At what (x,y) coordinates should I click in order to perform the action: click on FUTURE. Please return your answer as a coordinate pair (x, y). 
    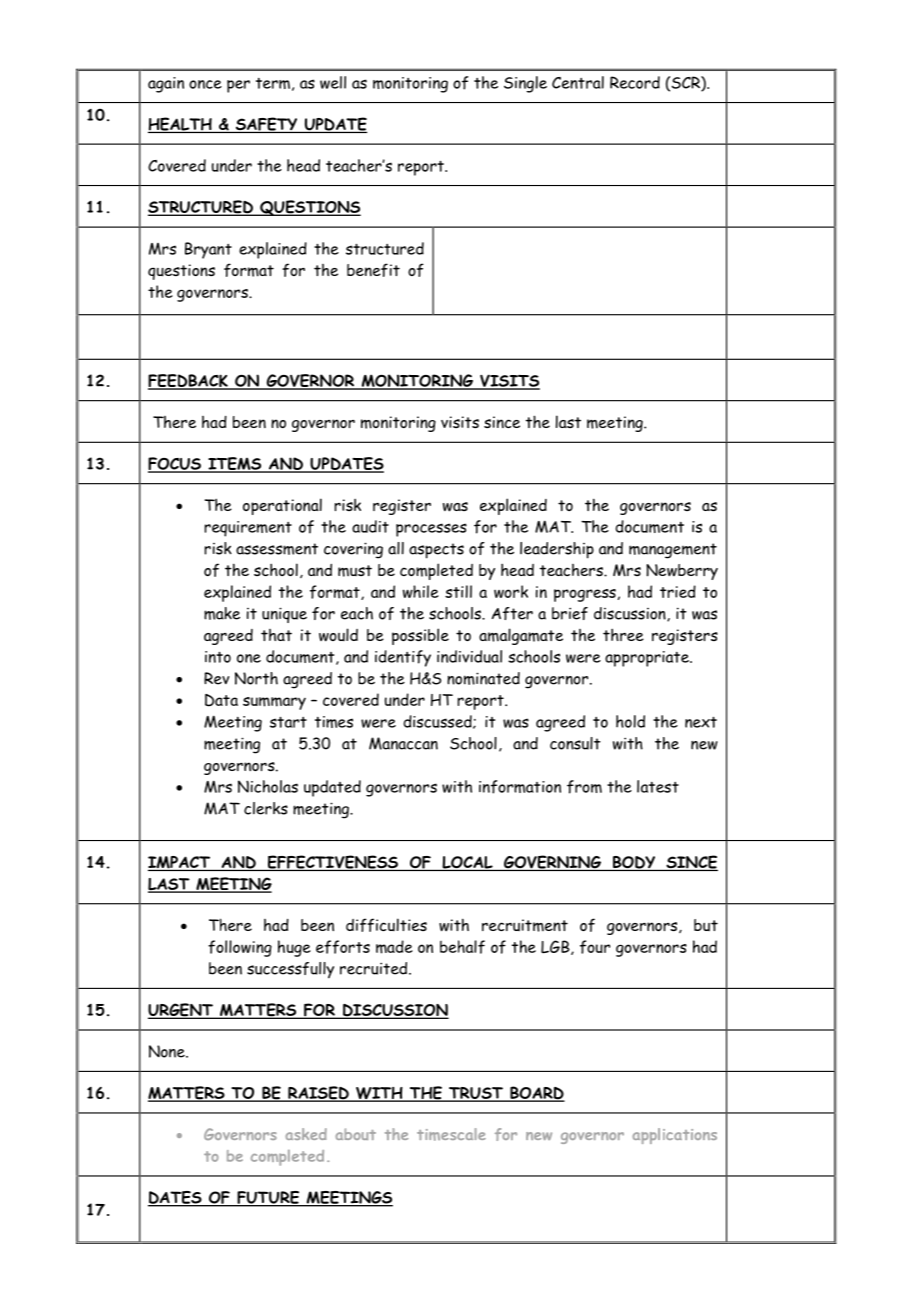
    Looking at the image, I should click on (268, 1198).
